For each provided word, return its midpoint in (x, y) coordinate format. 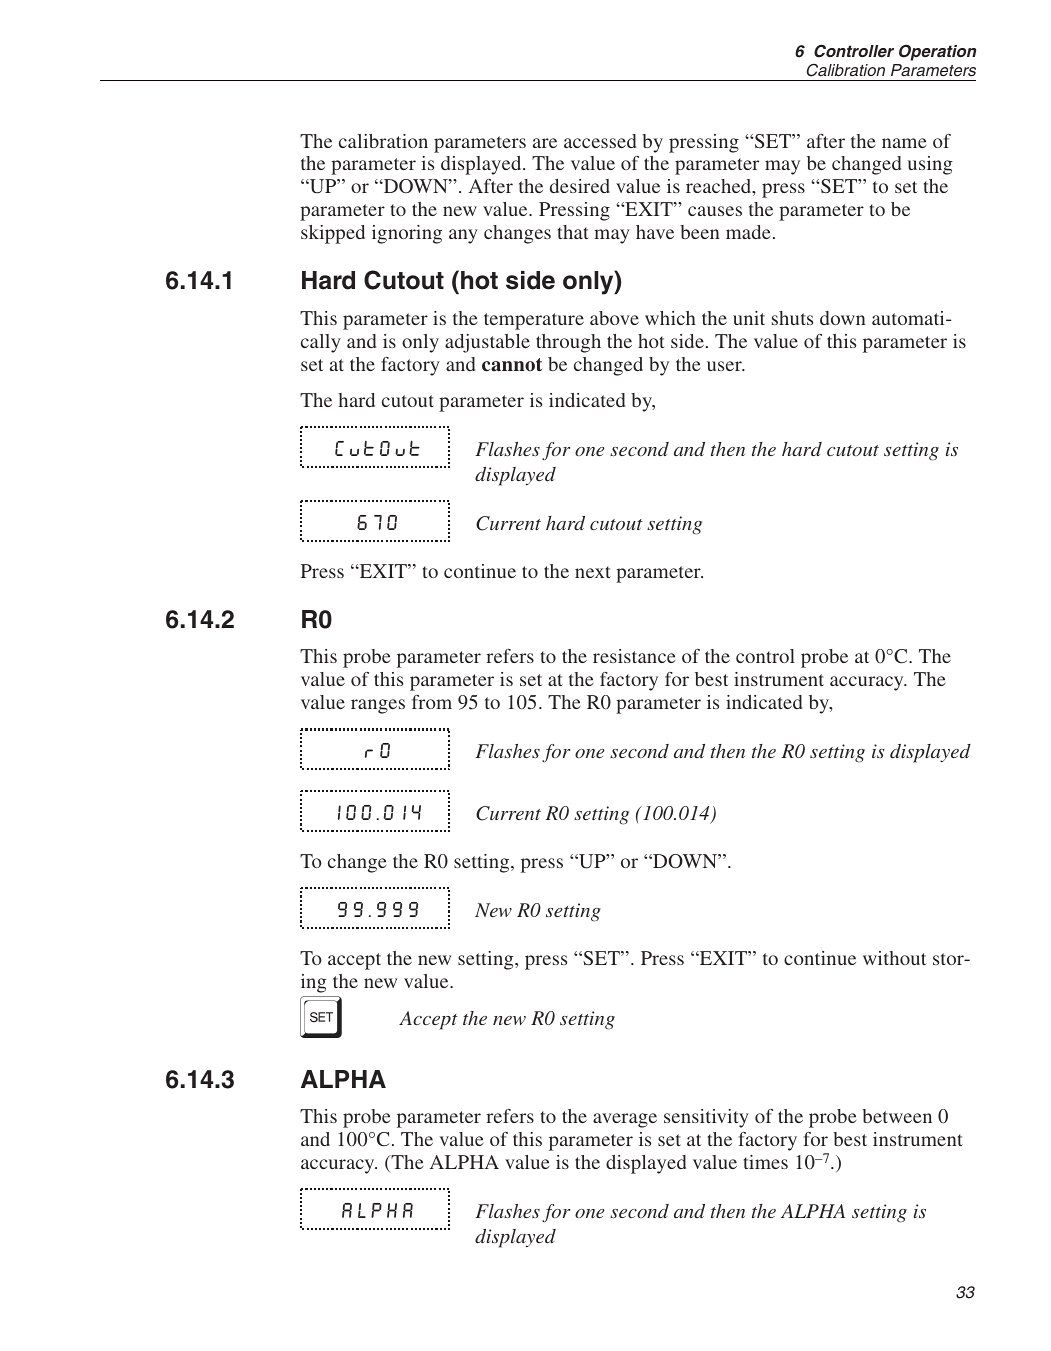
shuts (792, 318)
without (894, 958)
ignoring (407, 234)
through (568, 343)
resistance (634, 656)
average (625, 1120)
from (432, 702)
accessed (600, 141)
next (593, 572)
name (904, 143)
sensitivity (706, 1118)
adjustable (487, 343)
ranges (378, 706)
